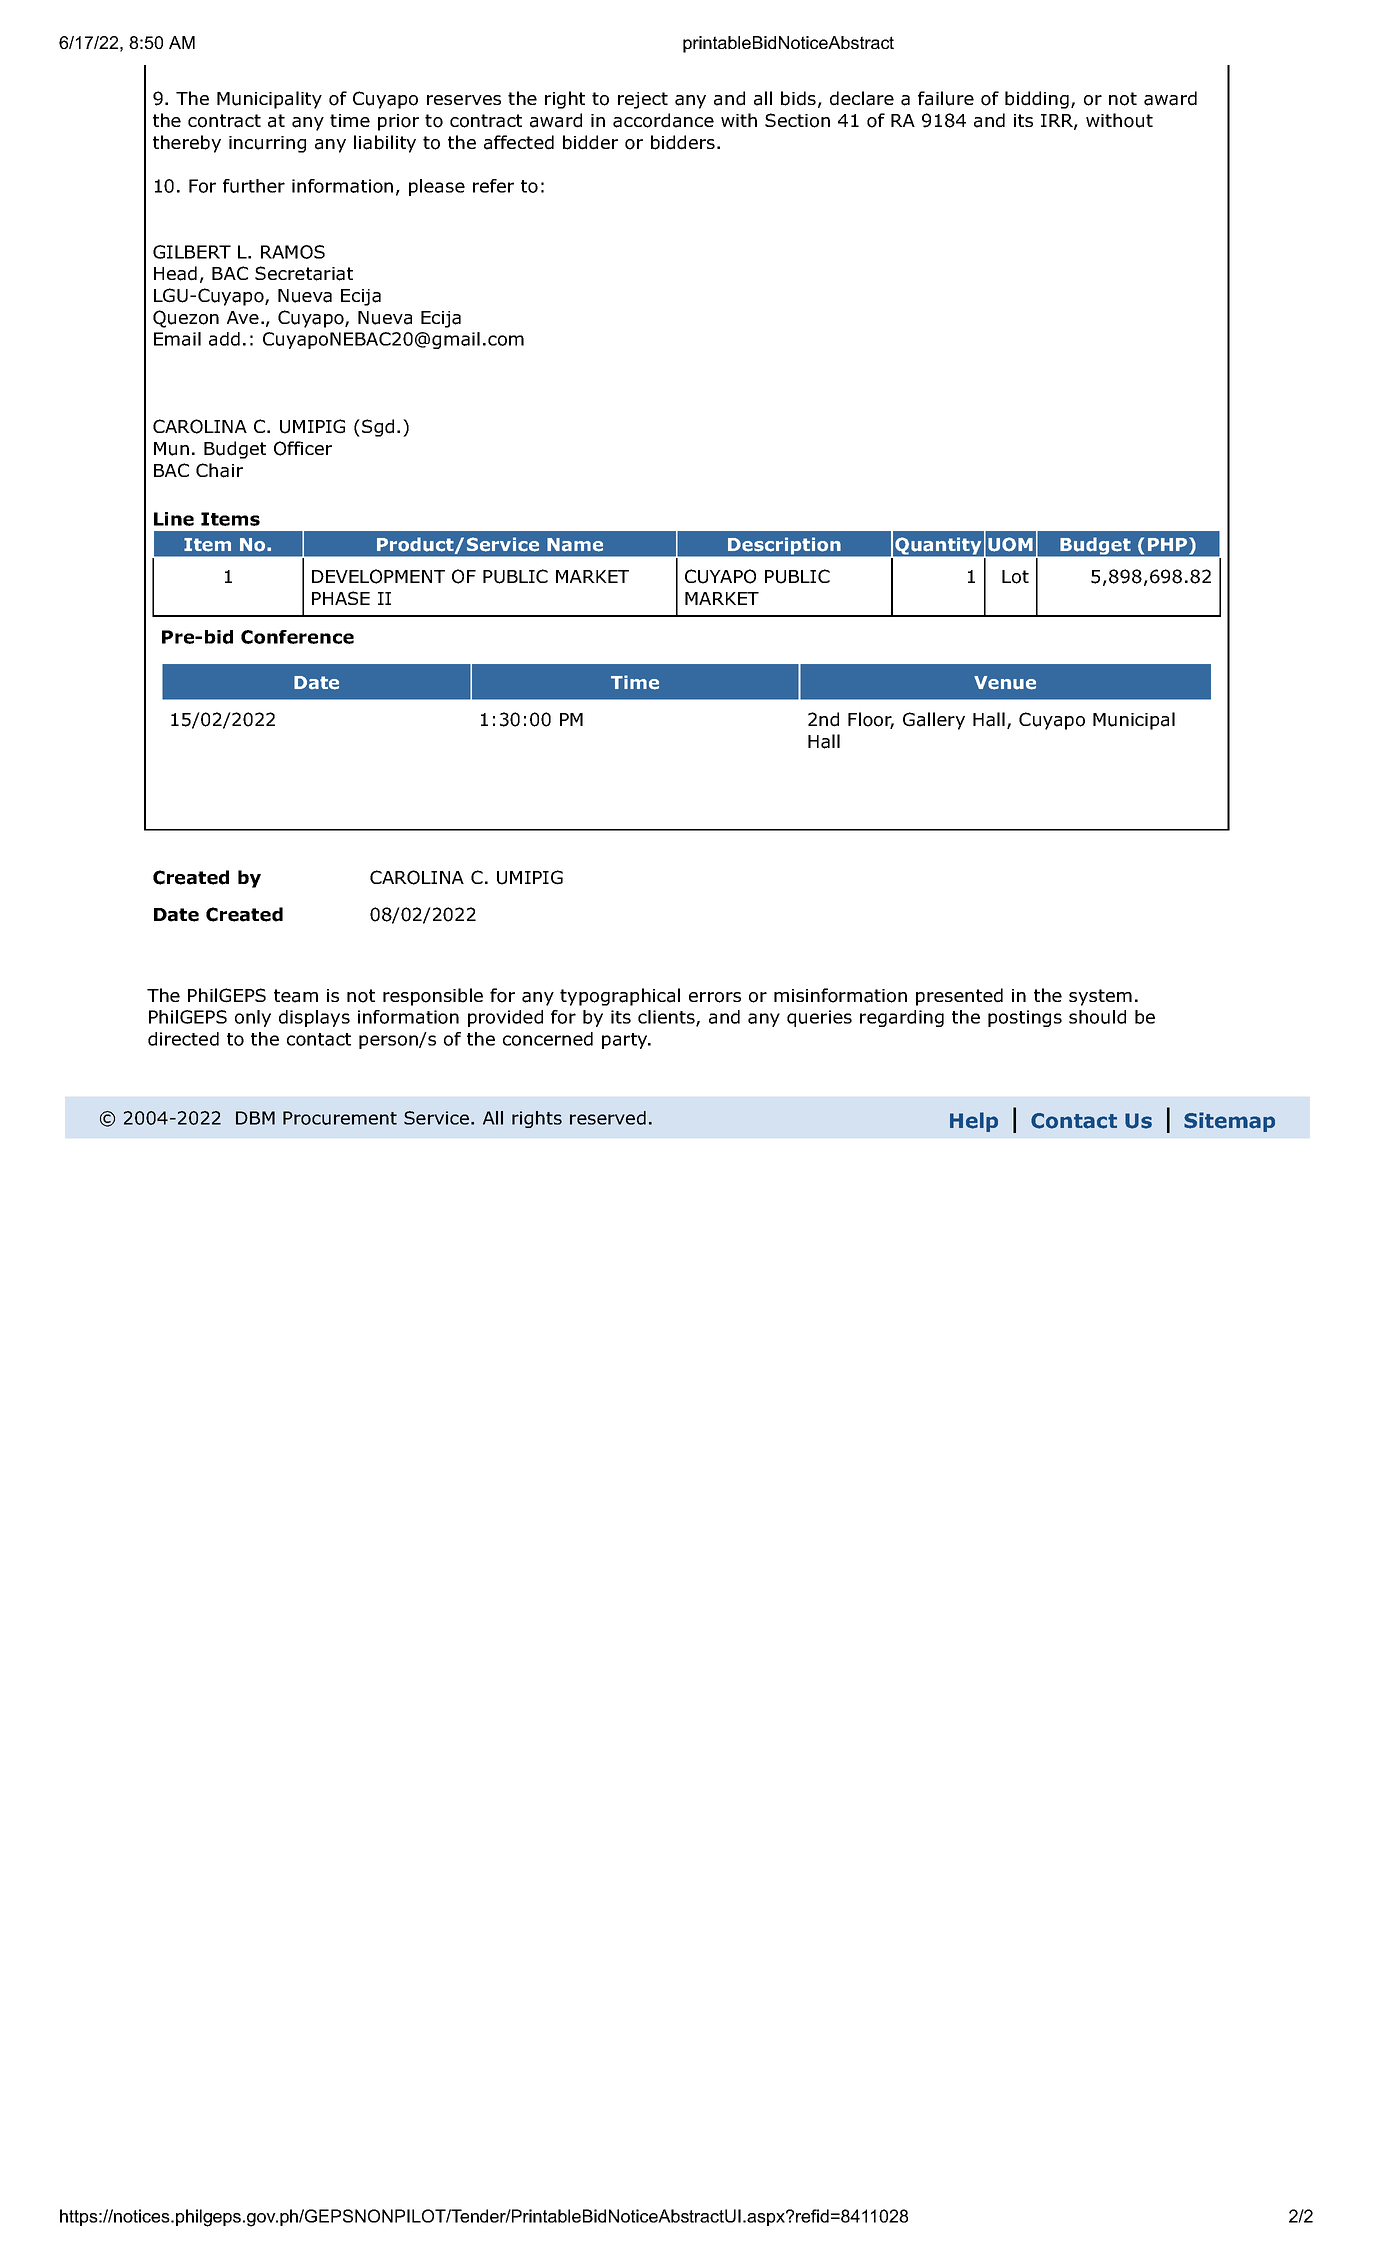  Describe the element at coordinates (620, 997) in the image. I see `typographical` at that location.
